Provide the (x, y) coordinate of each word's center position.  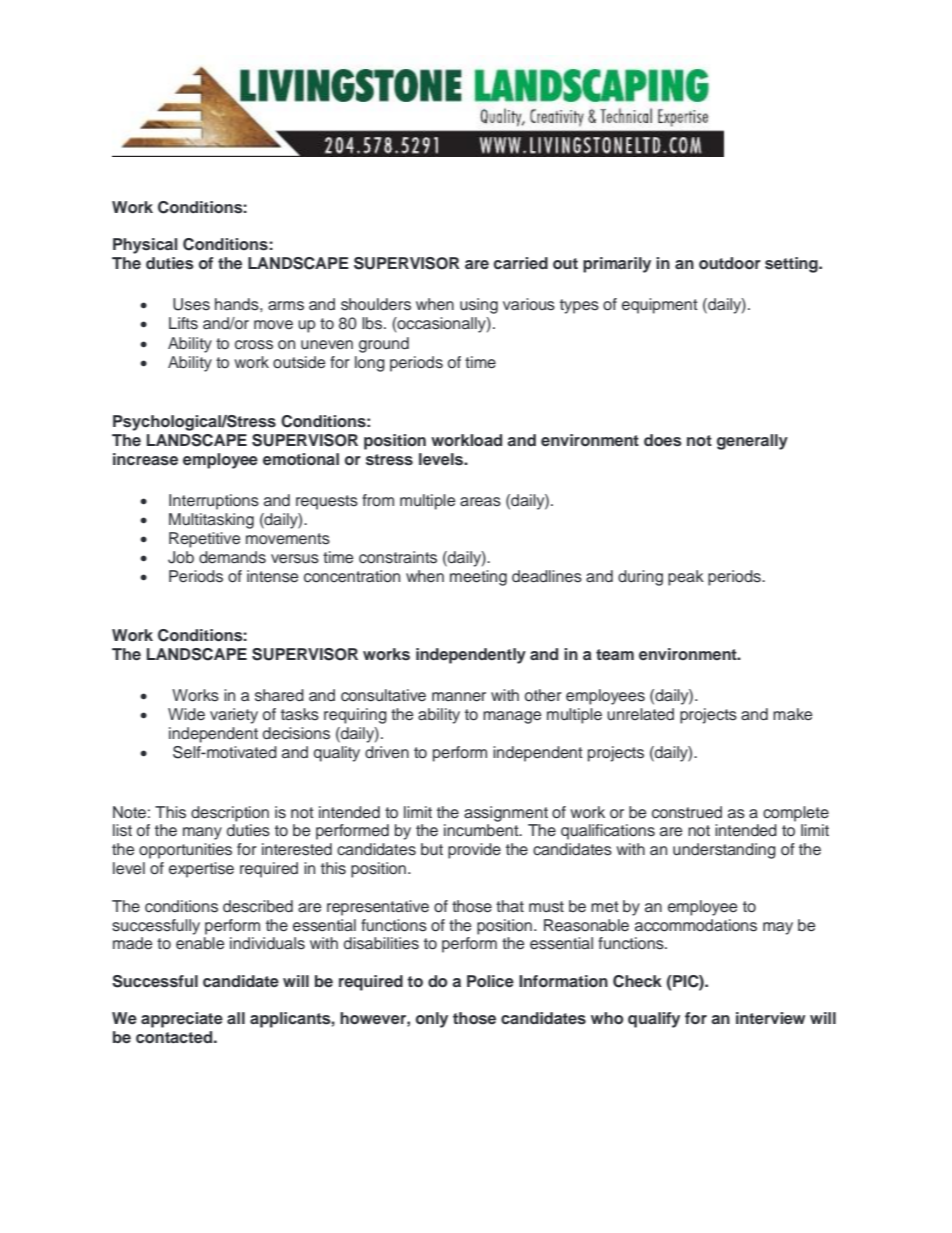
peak (686, 578)
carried (521, 263)
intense (272, 576)
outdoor (730, 263)
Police (490, 981)
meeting (478, 578)
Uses (191, 304)
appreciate (182, 1020)
